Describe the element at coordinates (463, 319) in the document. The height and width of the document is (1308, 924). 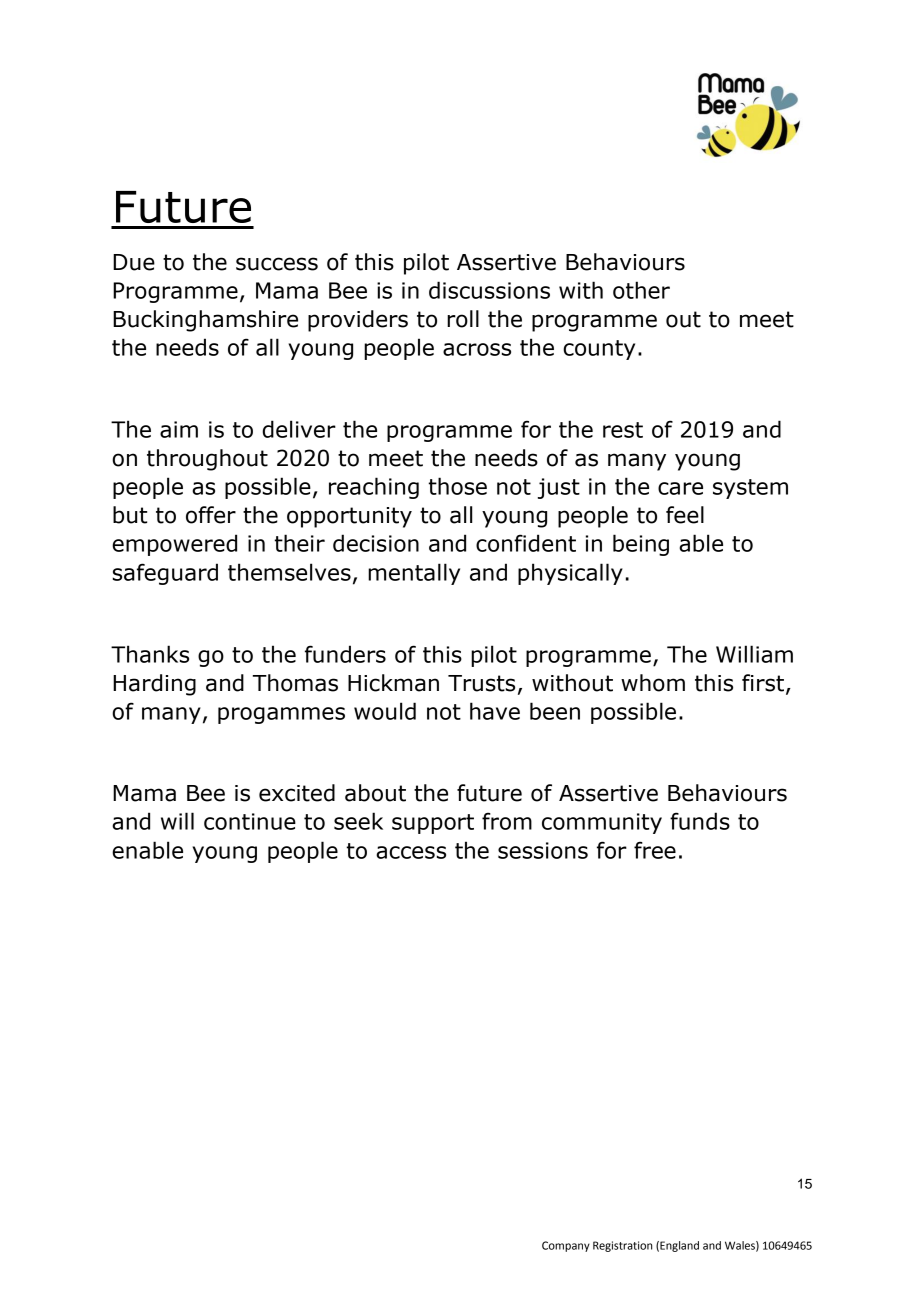
I see `roll` at that location.
